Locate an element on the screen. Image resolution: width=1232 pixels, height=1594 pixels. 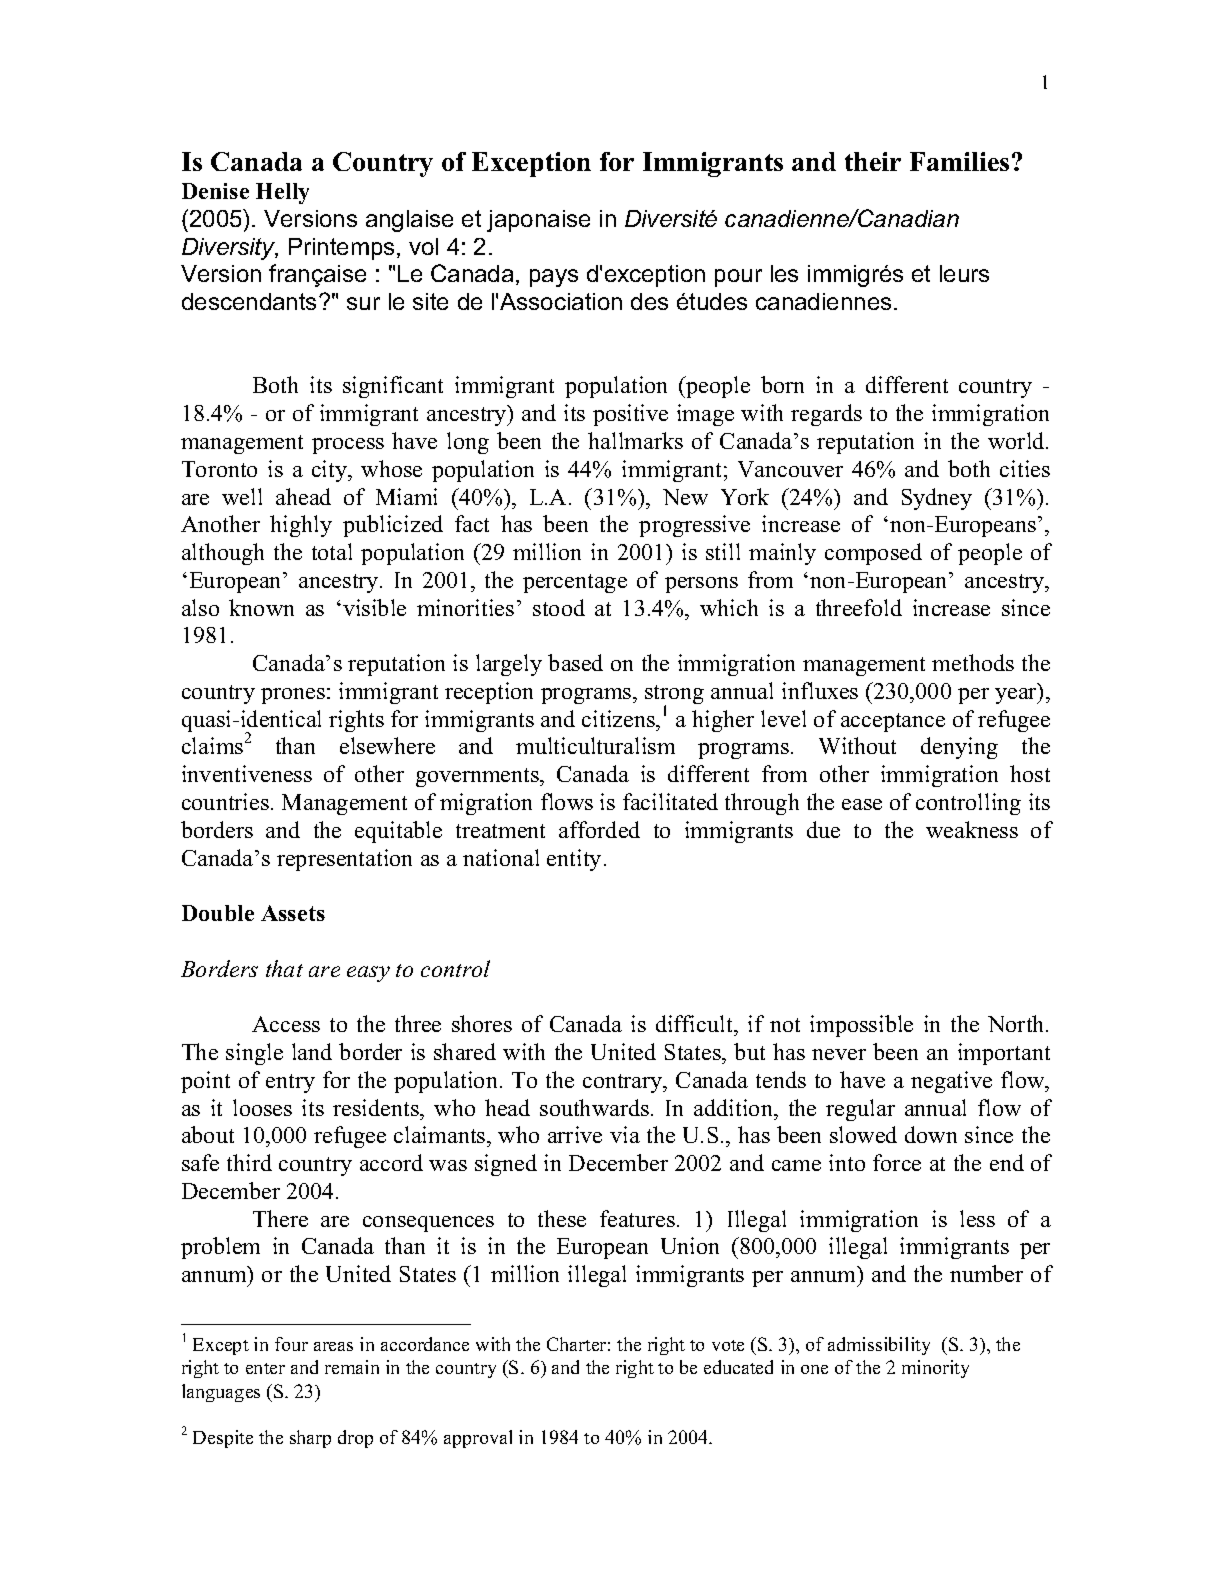
weakness is located at coordinates (972, 829).
